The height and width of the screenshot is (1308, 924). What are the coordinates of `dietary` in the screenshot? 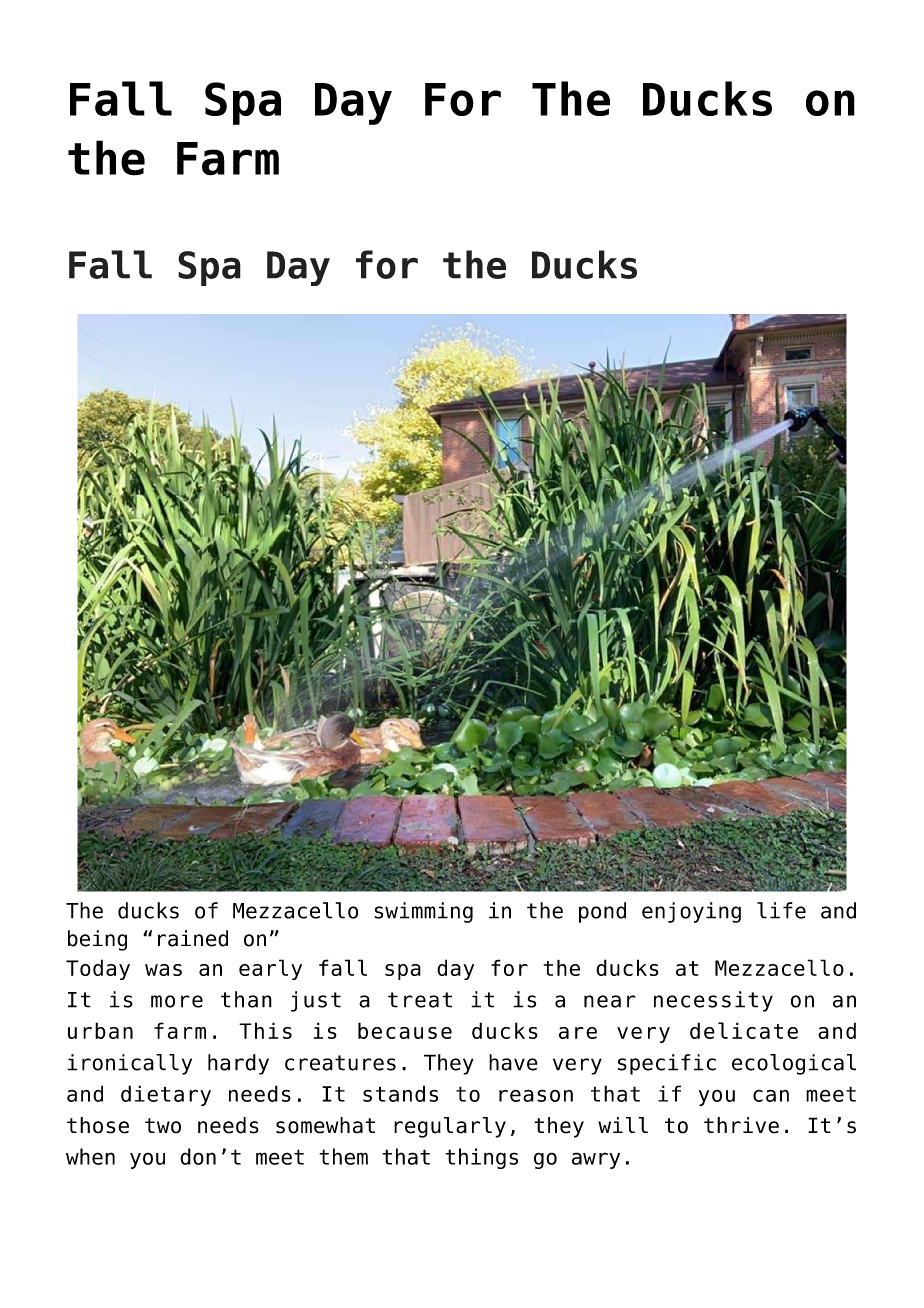 It's located at (166, 1095).
